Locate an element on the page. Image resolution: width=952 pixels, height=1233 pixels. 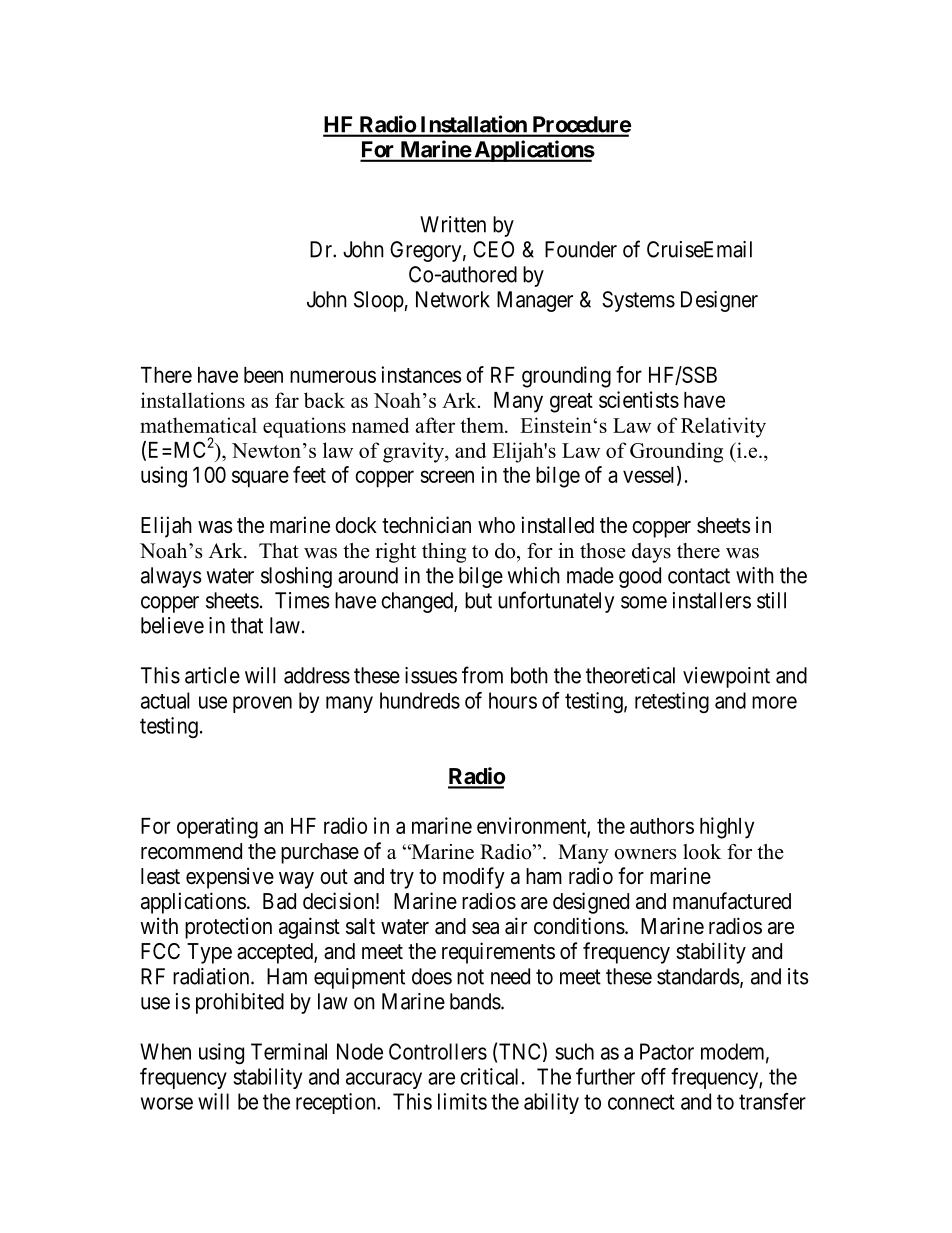
from is located at coordinates (482, 675).
